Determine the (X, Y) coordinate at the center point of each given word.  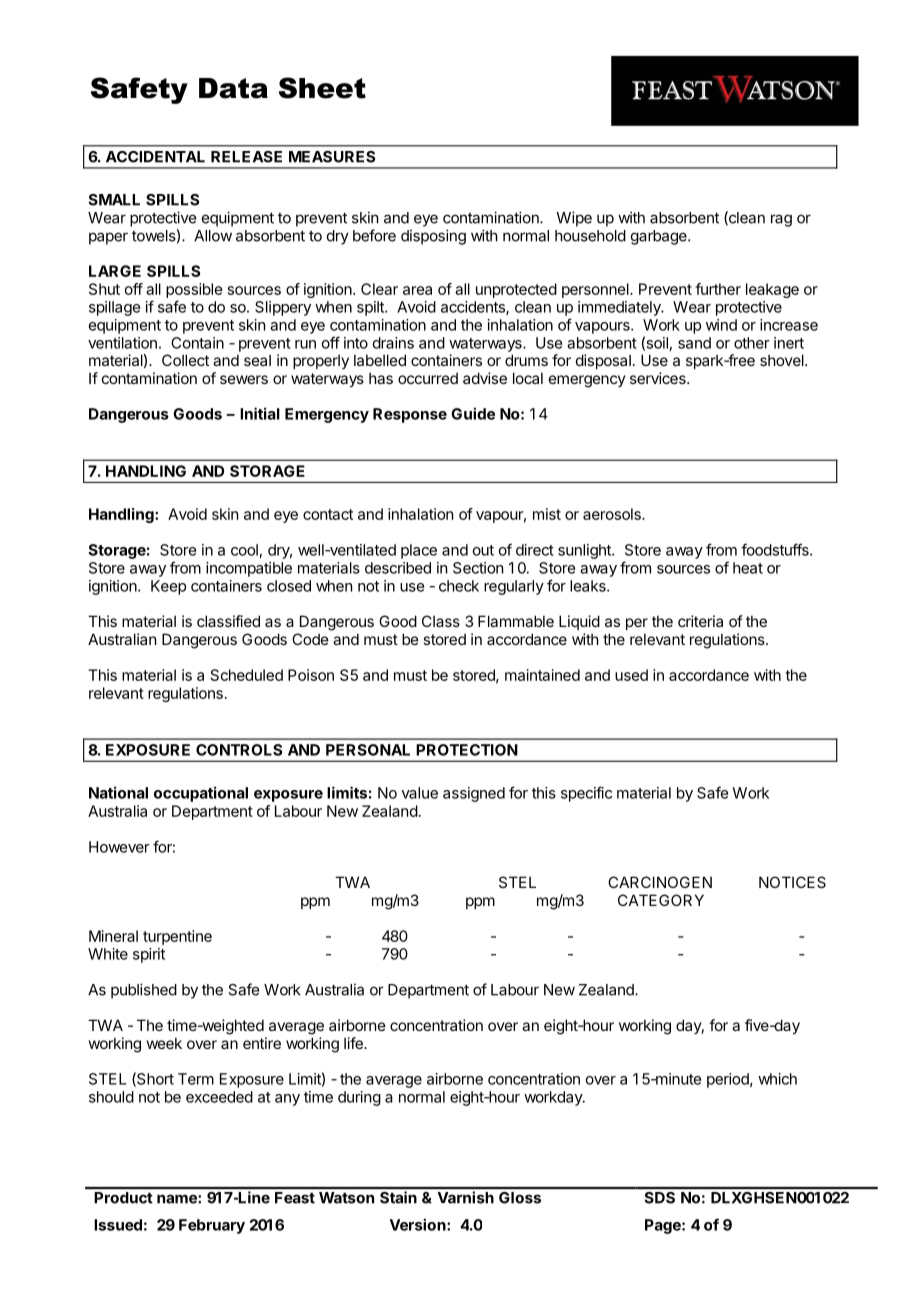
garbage (660, 237)
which (777, 1079)
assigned (474, 794)
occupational (201, 794)
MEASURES (332, 157)
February (212, 1226)
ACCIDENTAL (155, 157)
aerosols (613, 514)
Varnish (466, 1197)
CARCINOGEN (660, 882)
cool (244, 550)
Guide (473, 413)
